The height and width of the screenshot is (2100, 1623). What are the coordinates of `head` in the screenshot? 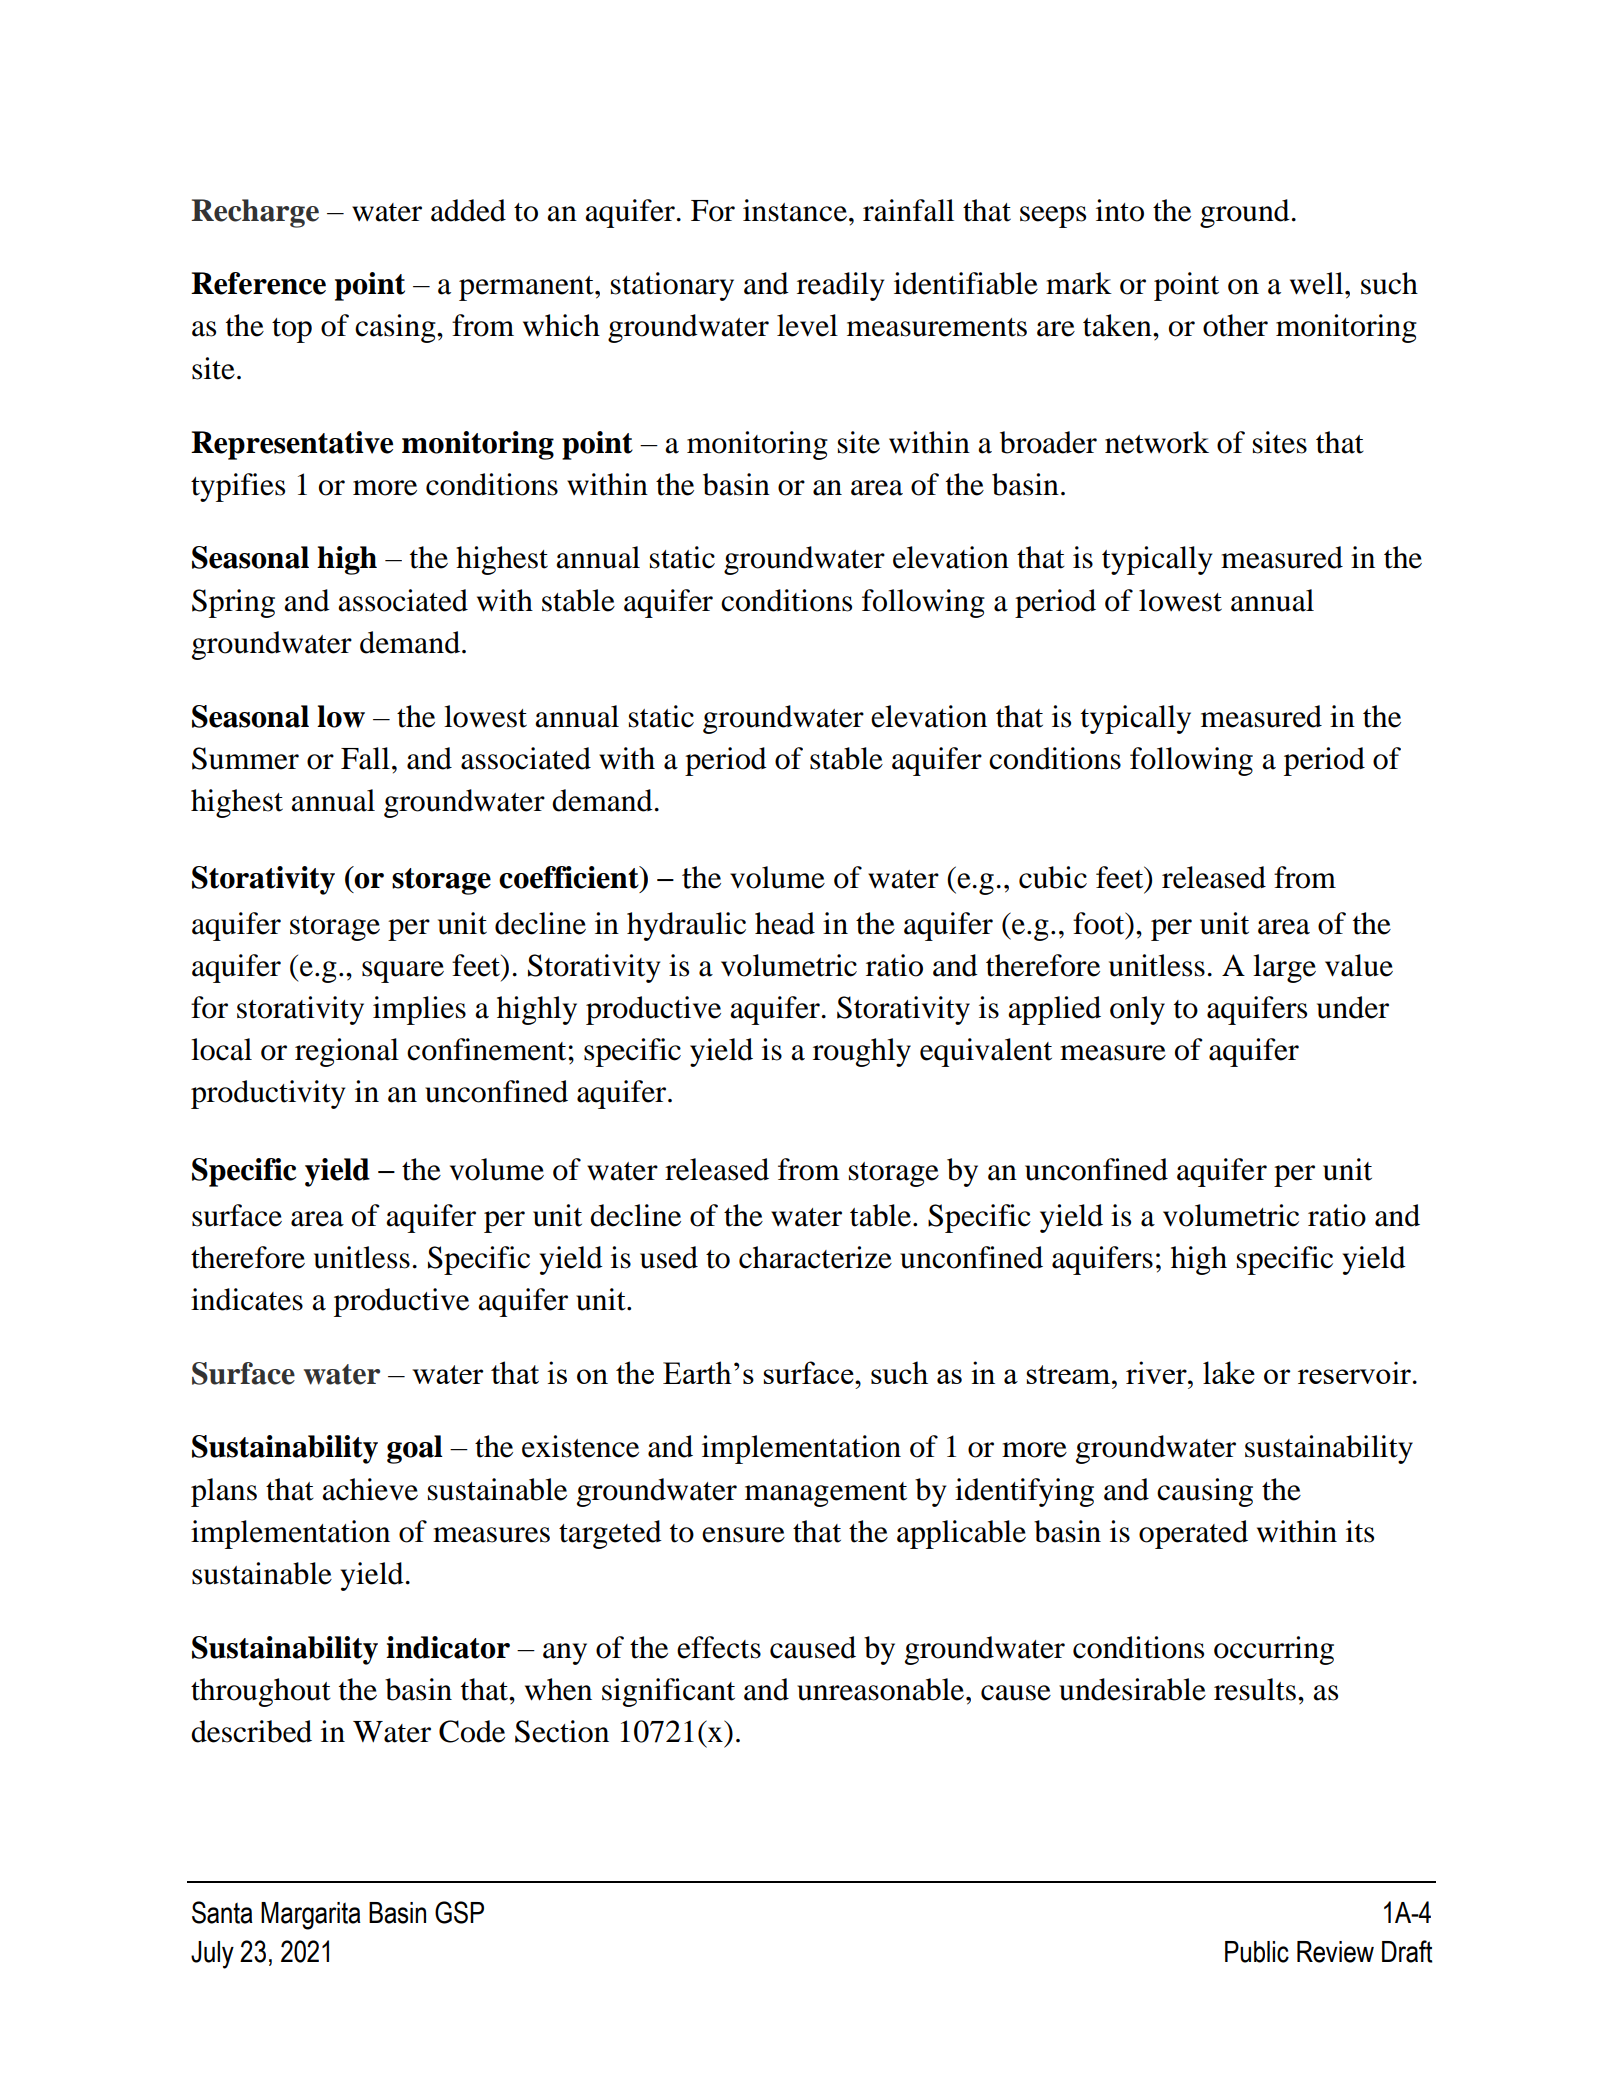 It's located at (785, 923).
